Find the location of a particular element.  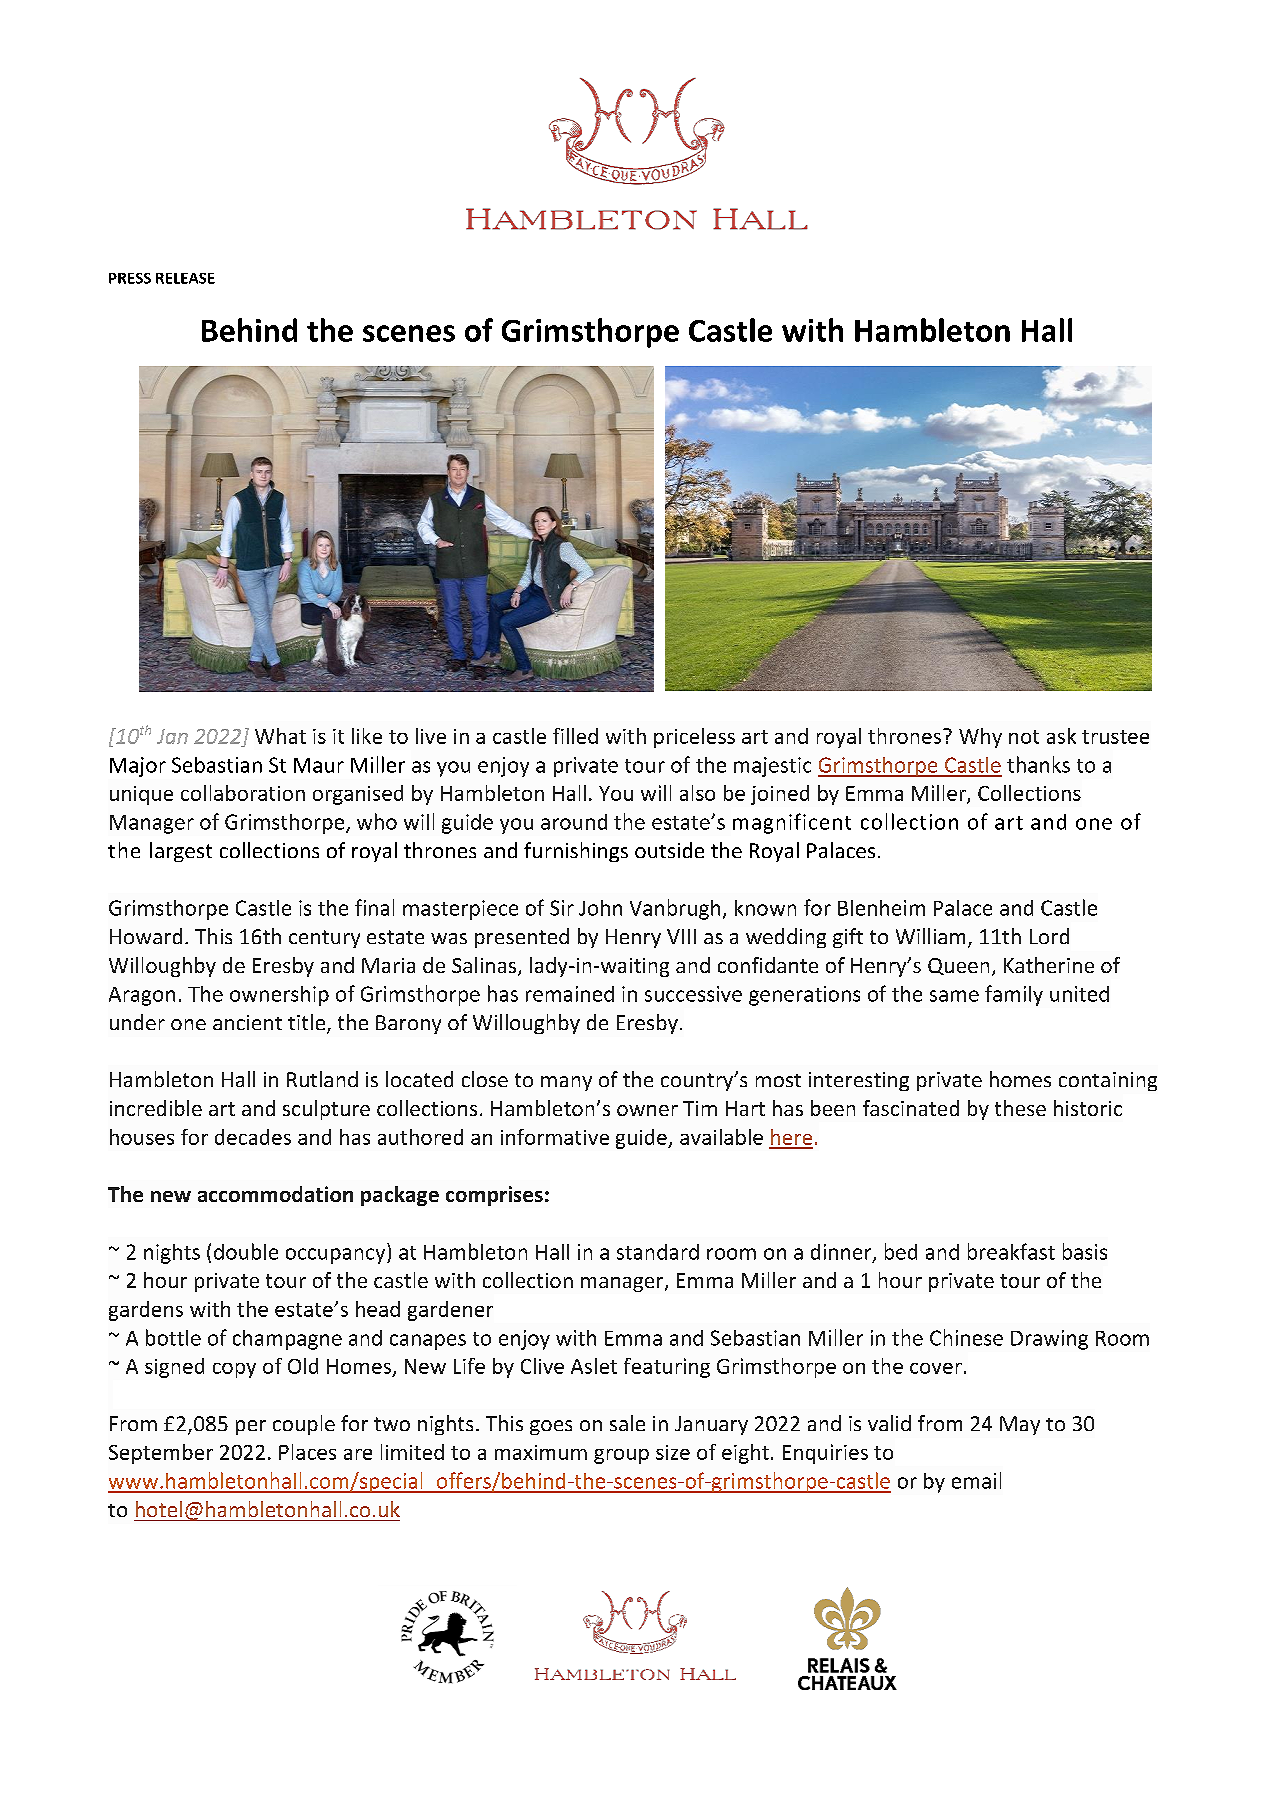

per is located at coordinates (251, 1427).
